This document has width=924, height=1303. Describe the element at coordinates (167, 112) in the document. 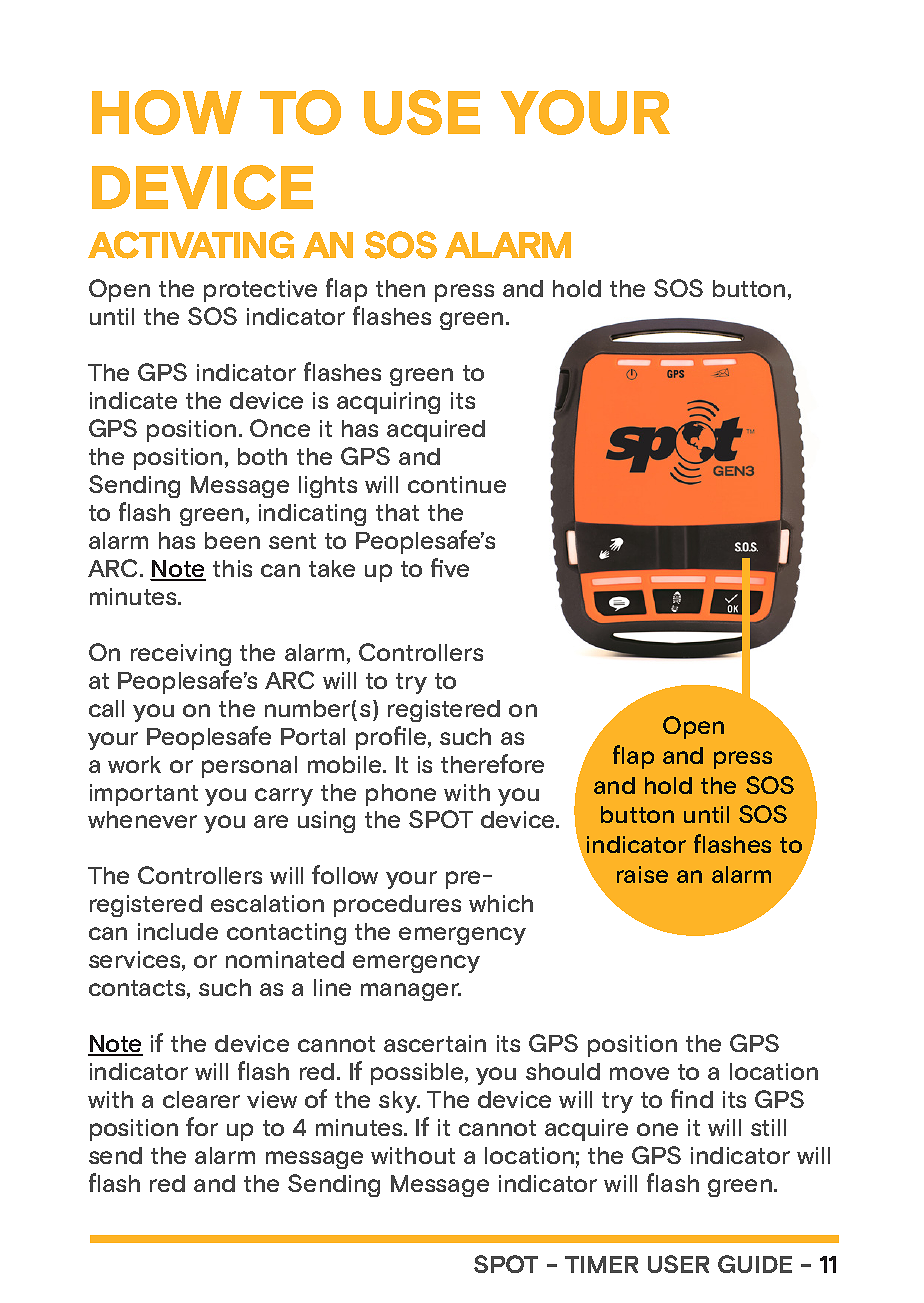

I see `HOW` at that location.
